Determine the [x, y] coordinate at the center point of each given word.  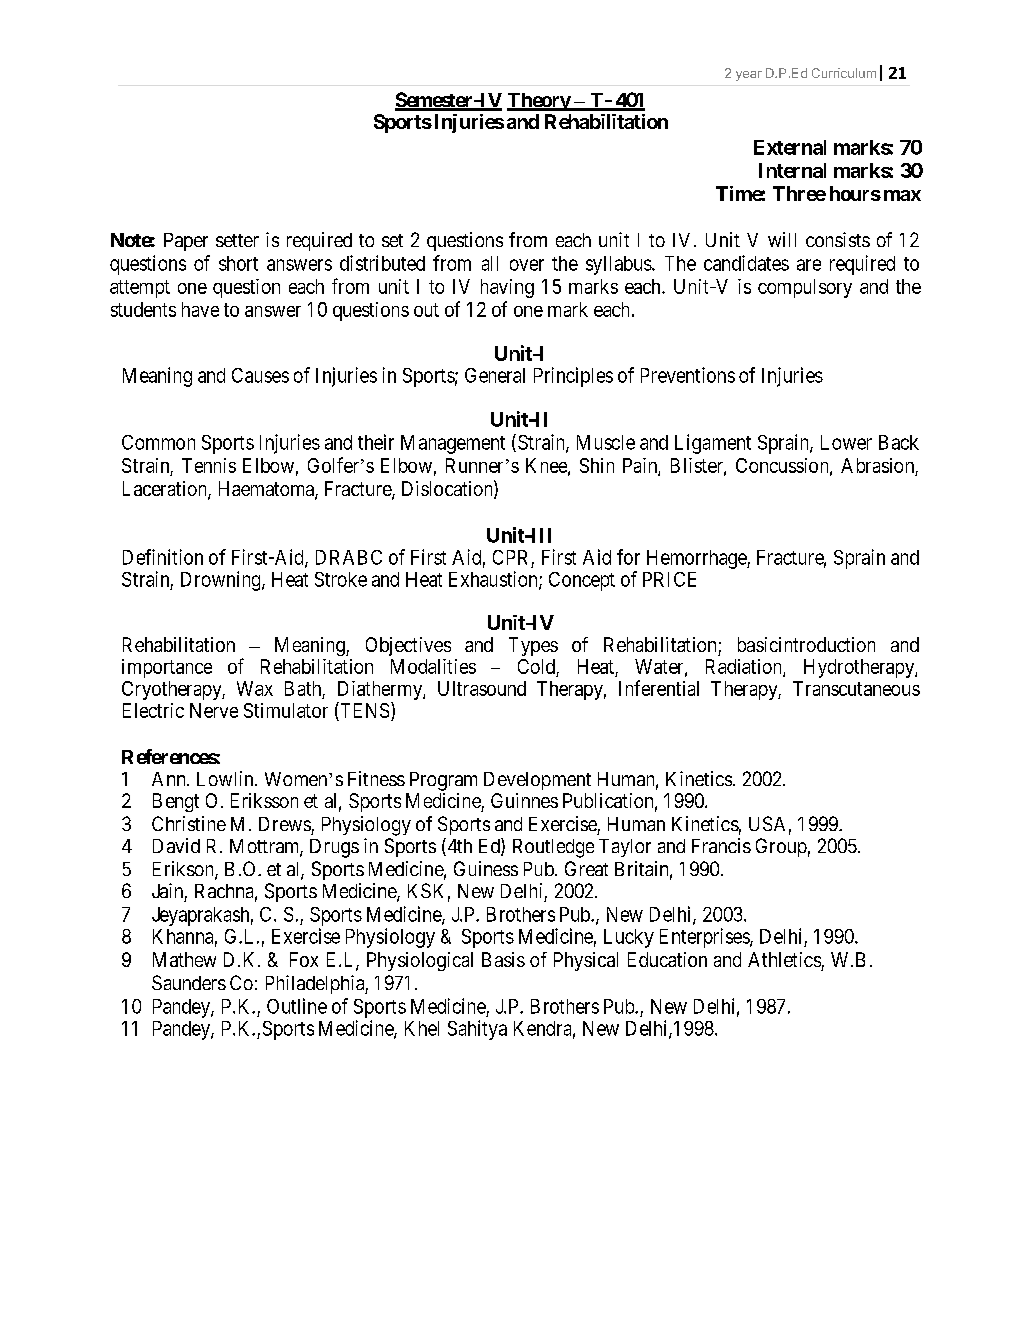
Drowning [222, 581]
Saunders [189, 982]
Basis [503, 959]
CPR [510, 557]
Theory [539, 102]
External [790, 147]
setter [237, 240]
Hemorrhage [697, 559]
